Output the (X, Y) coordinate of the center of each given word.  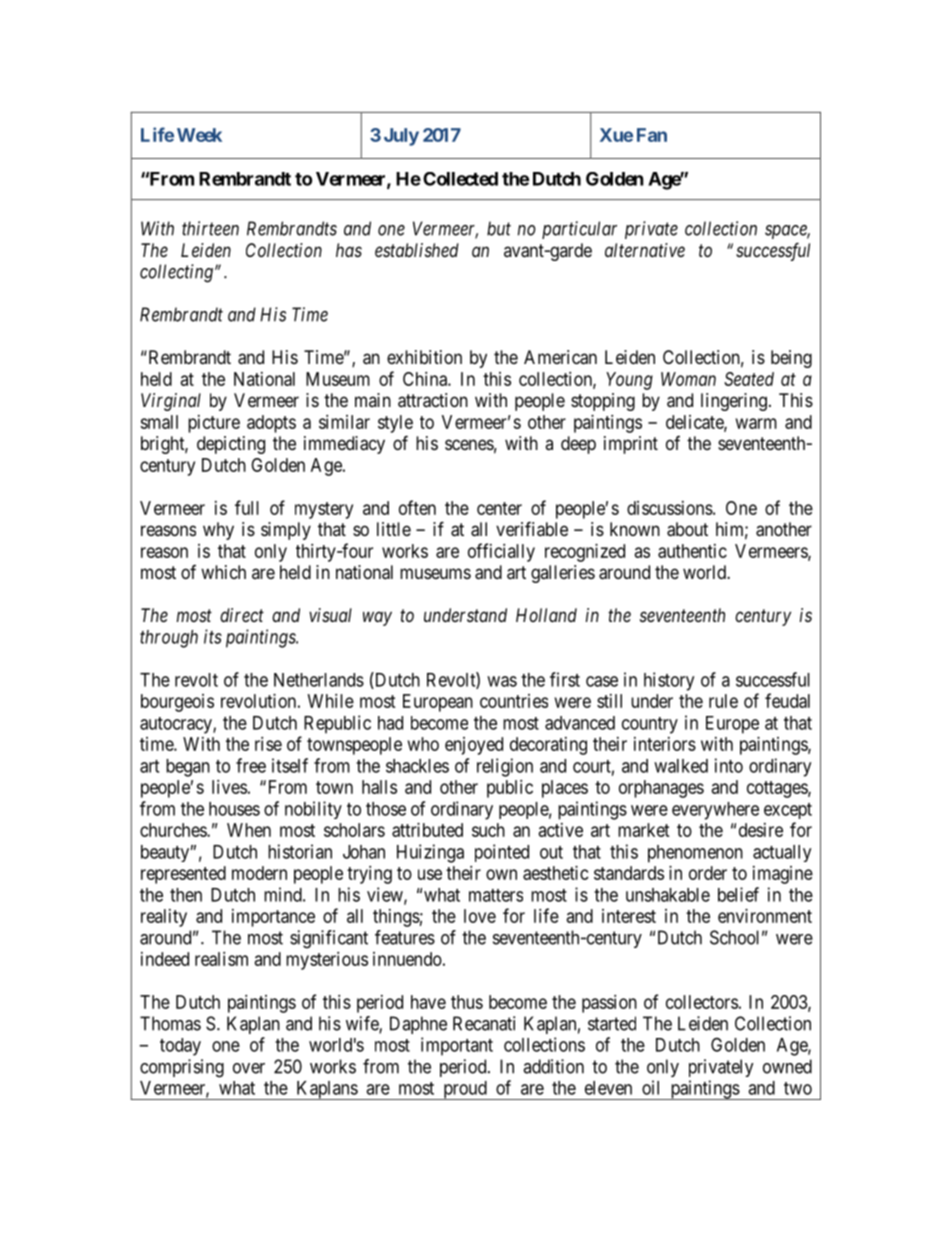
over (249, 1068)
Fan (652, 135)
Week (199, 135)
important (457, 1046)
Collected (460, 179)
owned (787, 1066)
